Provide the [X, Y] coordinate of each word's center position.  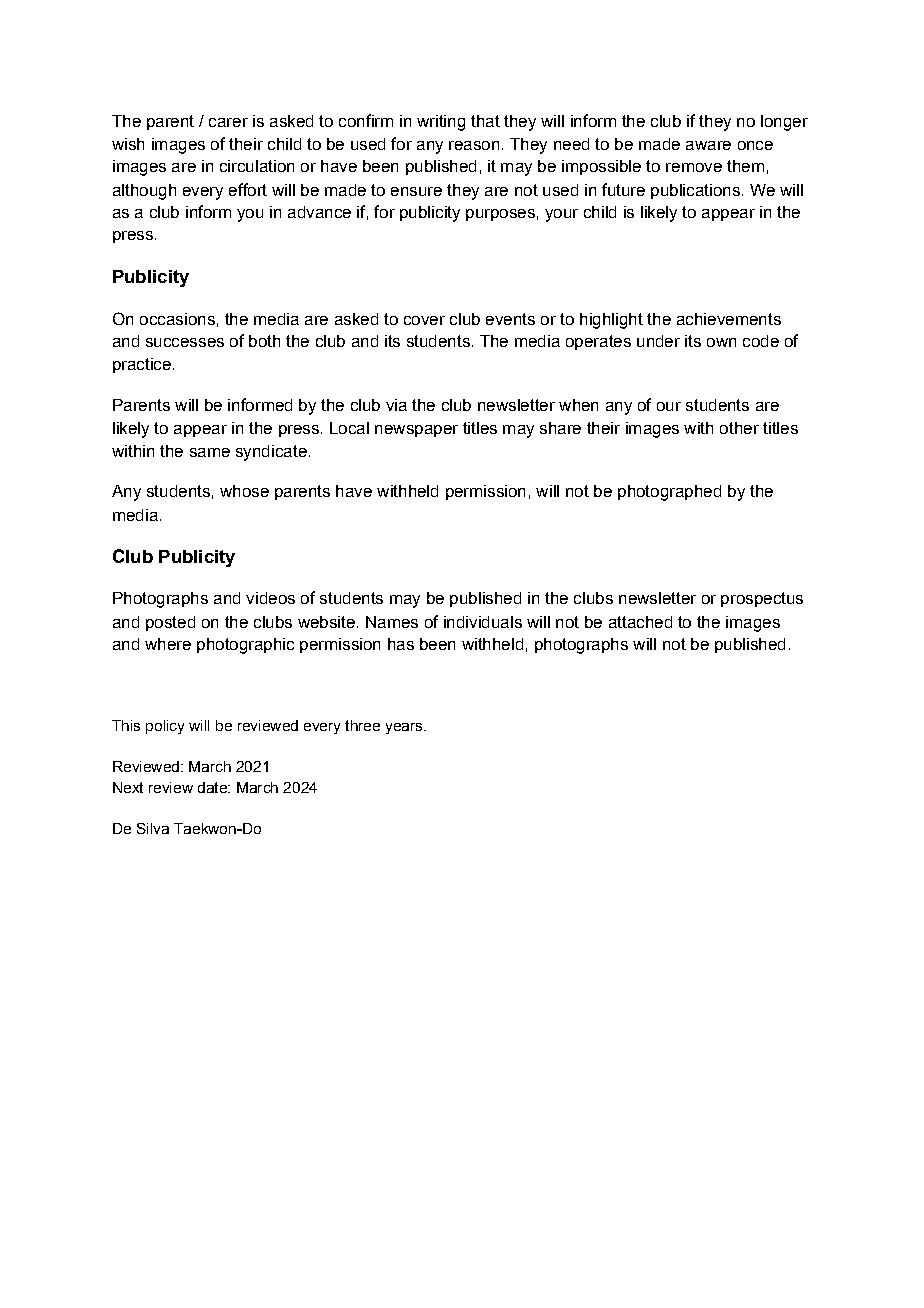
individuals [483, 622]
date [213, 787]
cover [424, 320]
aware [708, 145]
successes [185, 342]
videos [270, 598]
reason [474, 145]
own [721, 342]
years [405, 728]
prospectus [762, 599]
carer [228, 122]
